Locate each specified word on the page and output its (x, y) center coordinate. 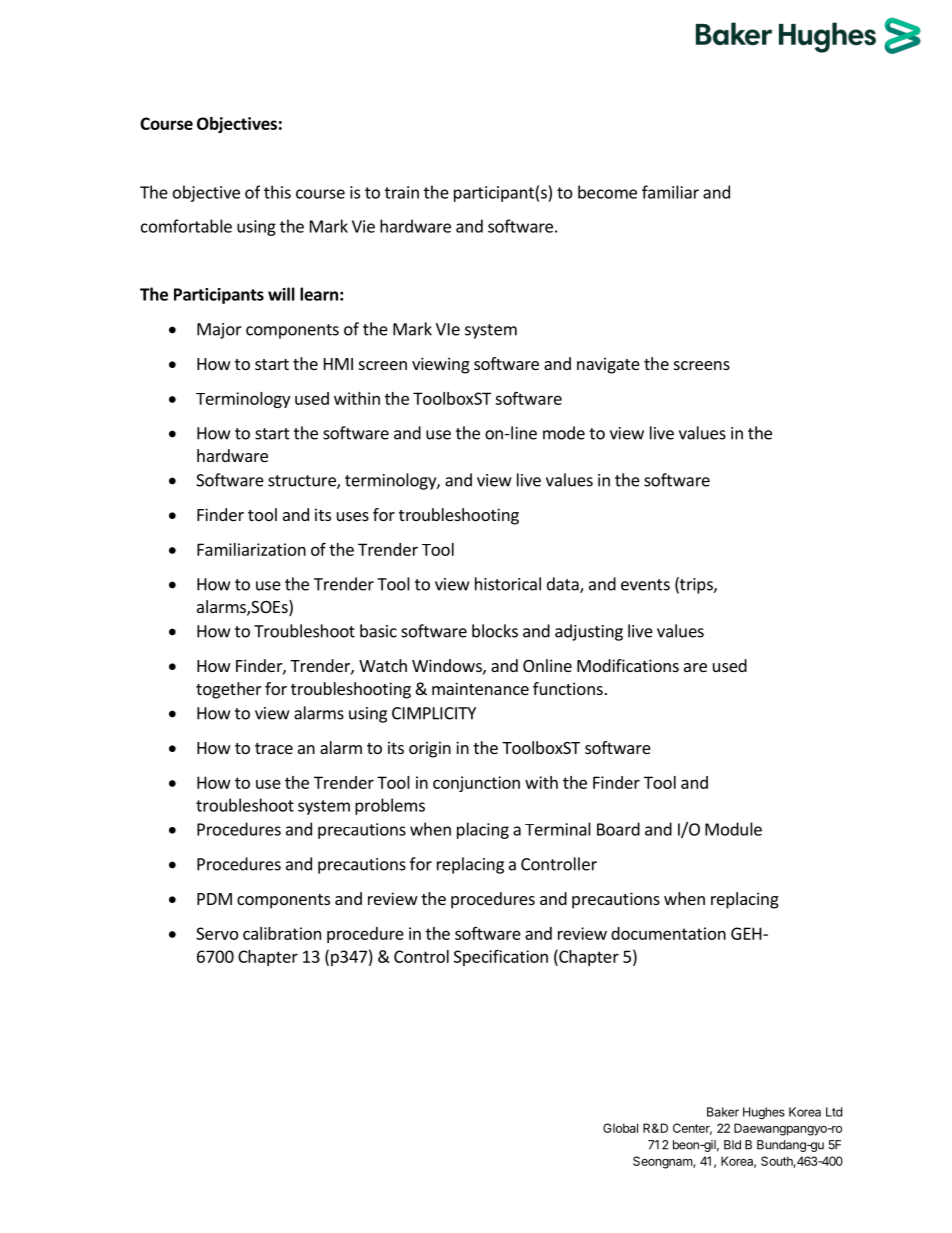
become (607, 192)
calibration (282, 933)
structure (303, 482)
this (277, 192)
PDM (214, 899)
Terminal (558, 829)
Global (620, 1128)
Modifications (628, 665)
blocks (495, 631)
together (229, 690)
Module (733, 829)
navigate (608, 365)
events (645, 585)
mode (564, 433)
